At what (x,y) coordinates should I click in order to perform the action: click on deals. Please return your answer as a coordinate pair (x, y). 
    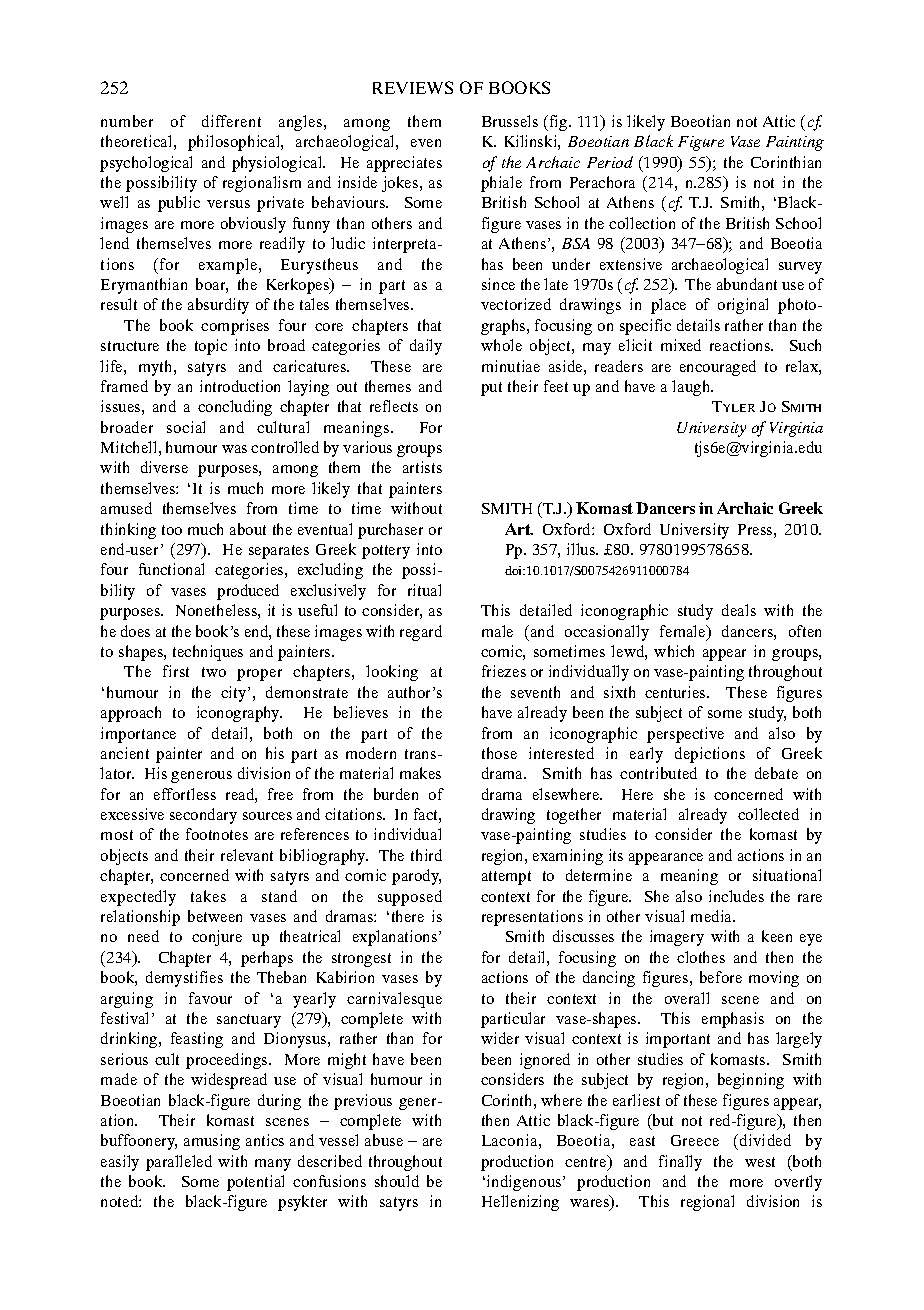
    Looking at the image, I should click on (739, 610).
